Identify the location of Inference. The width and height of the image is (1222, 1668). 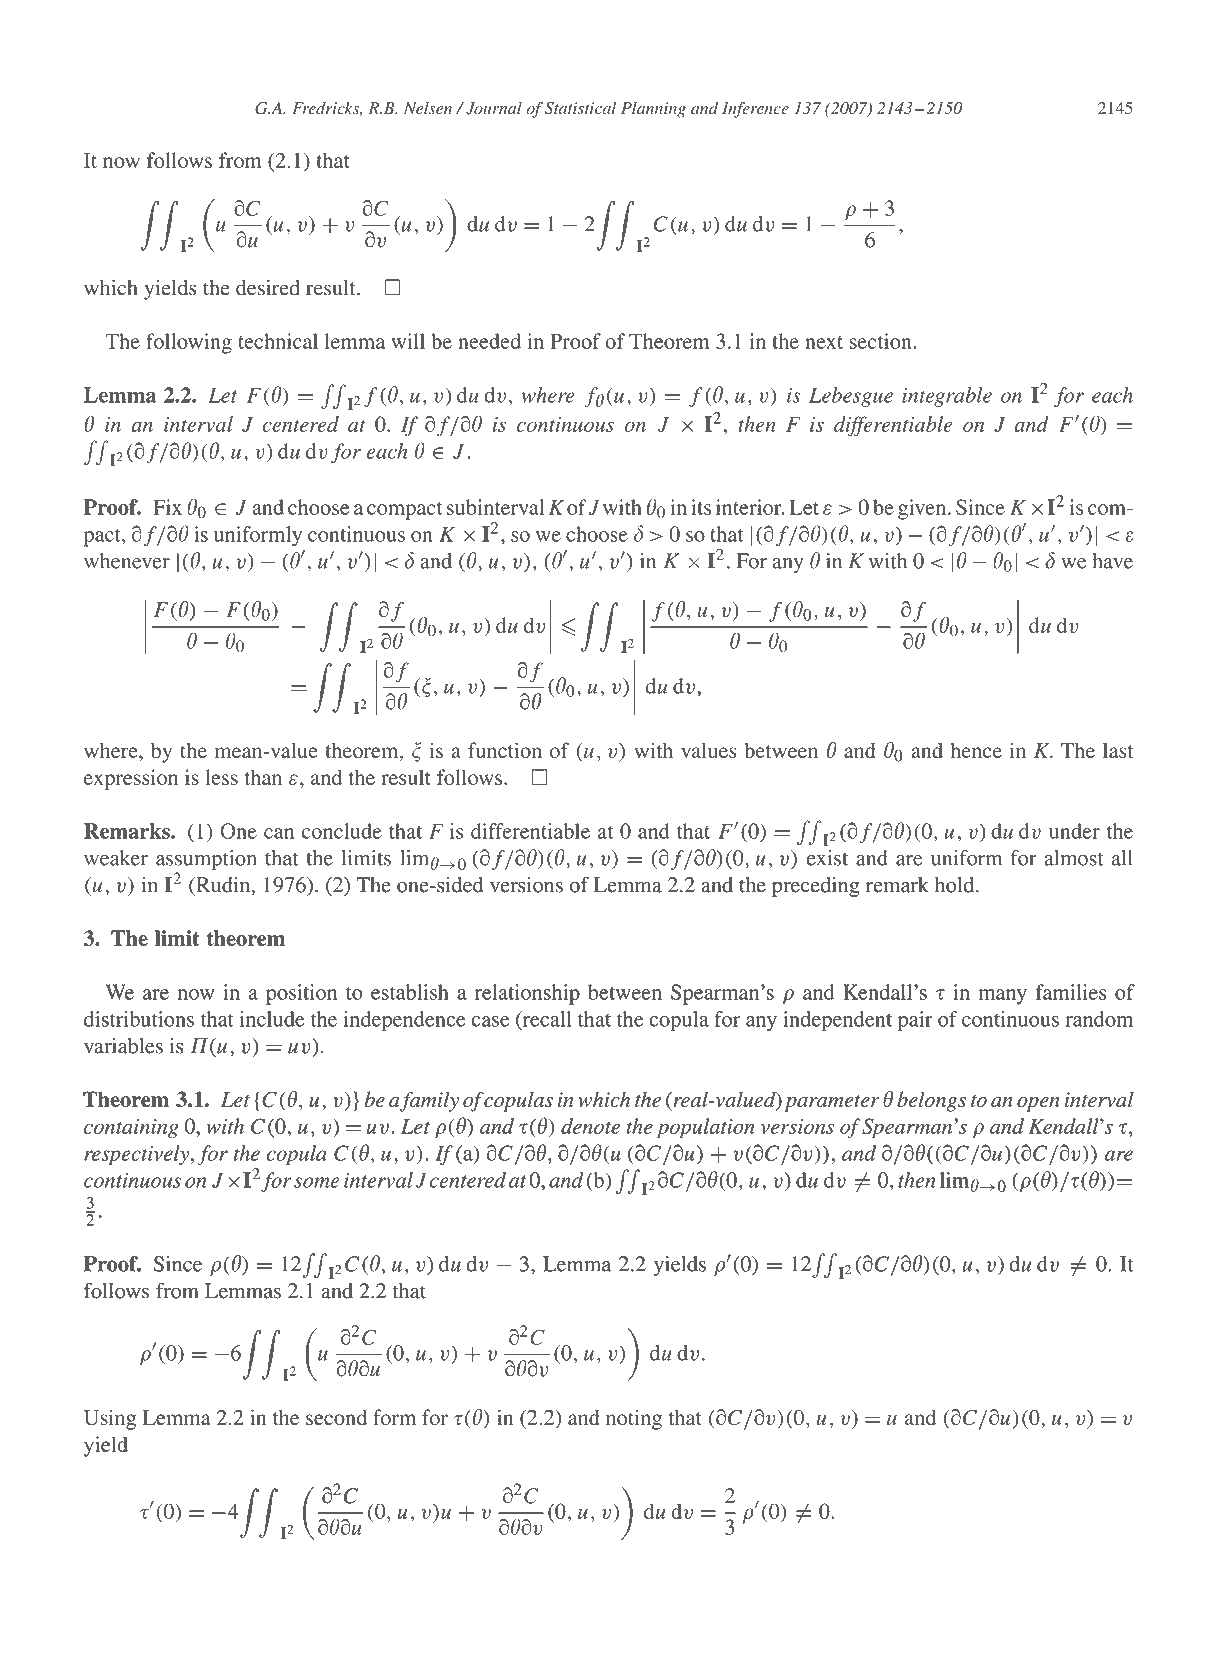
(755, 110).
